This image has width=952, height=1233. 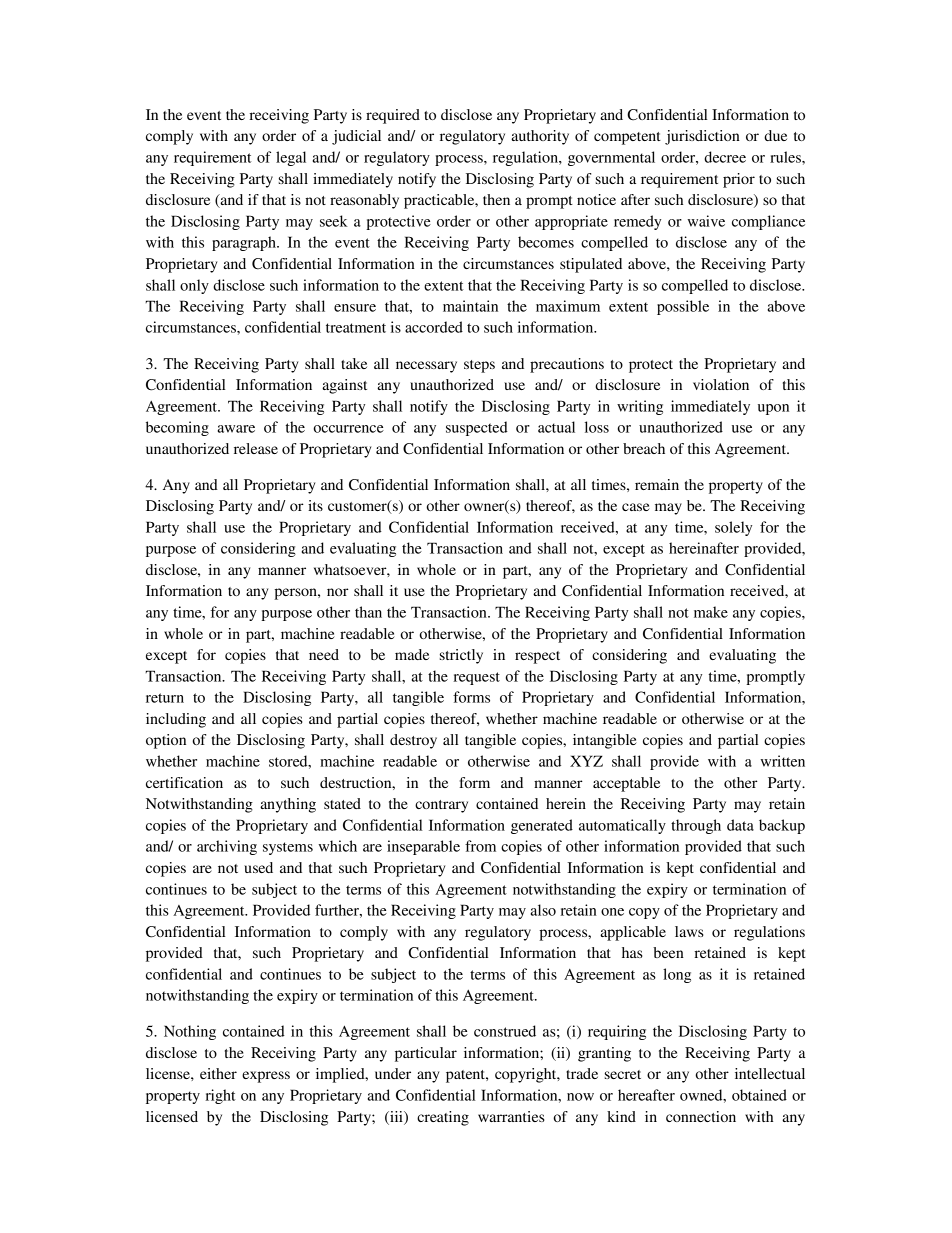 What do you see at coordinates (443, 1118) in the image?
I see `creating` at bounding box center [443, 1118].
